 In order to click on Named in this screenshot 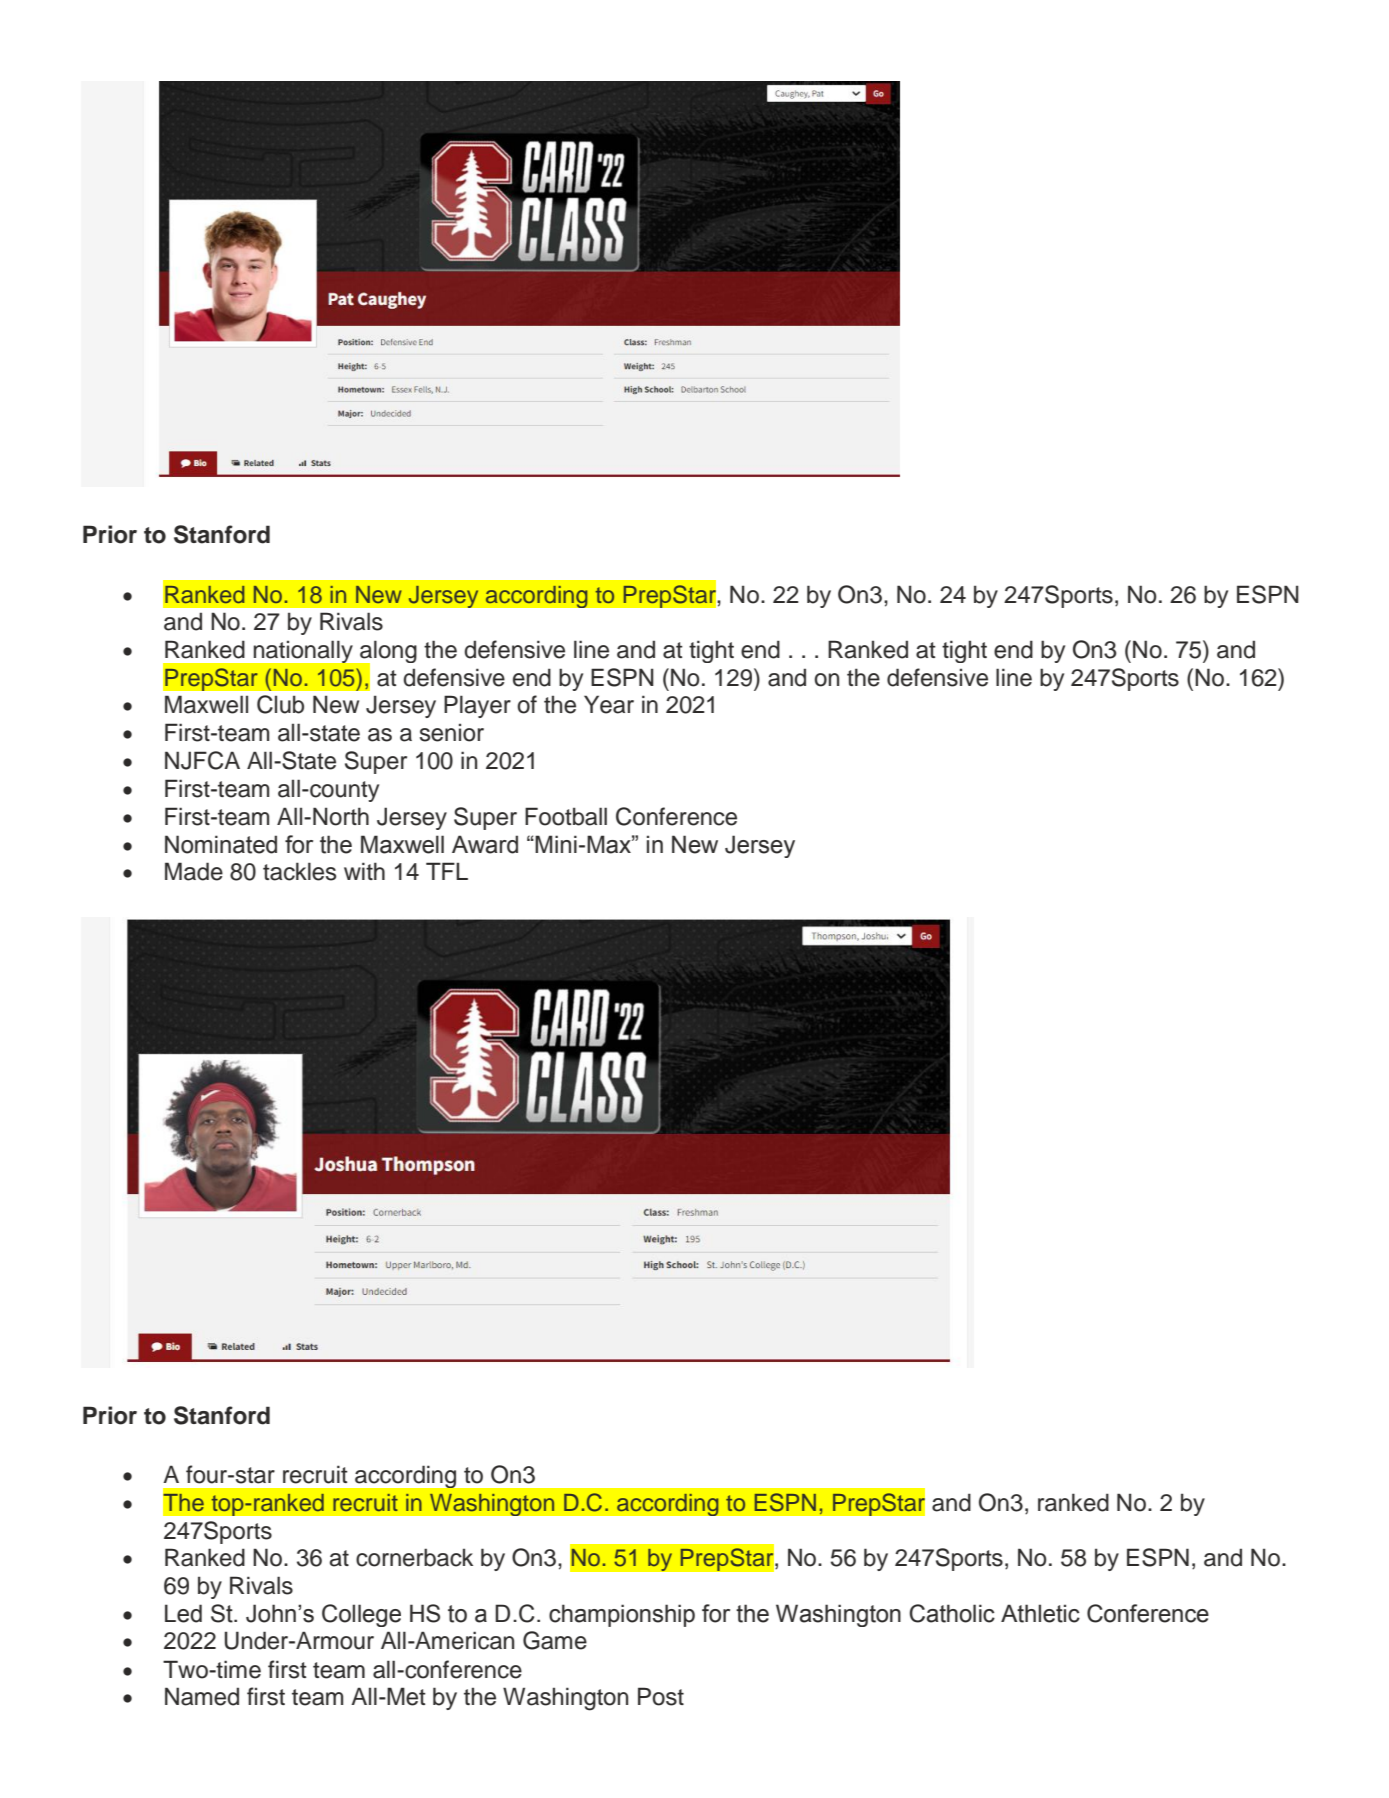, I will do `click(202, 1696)`.
